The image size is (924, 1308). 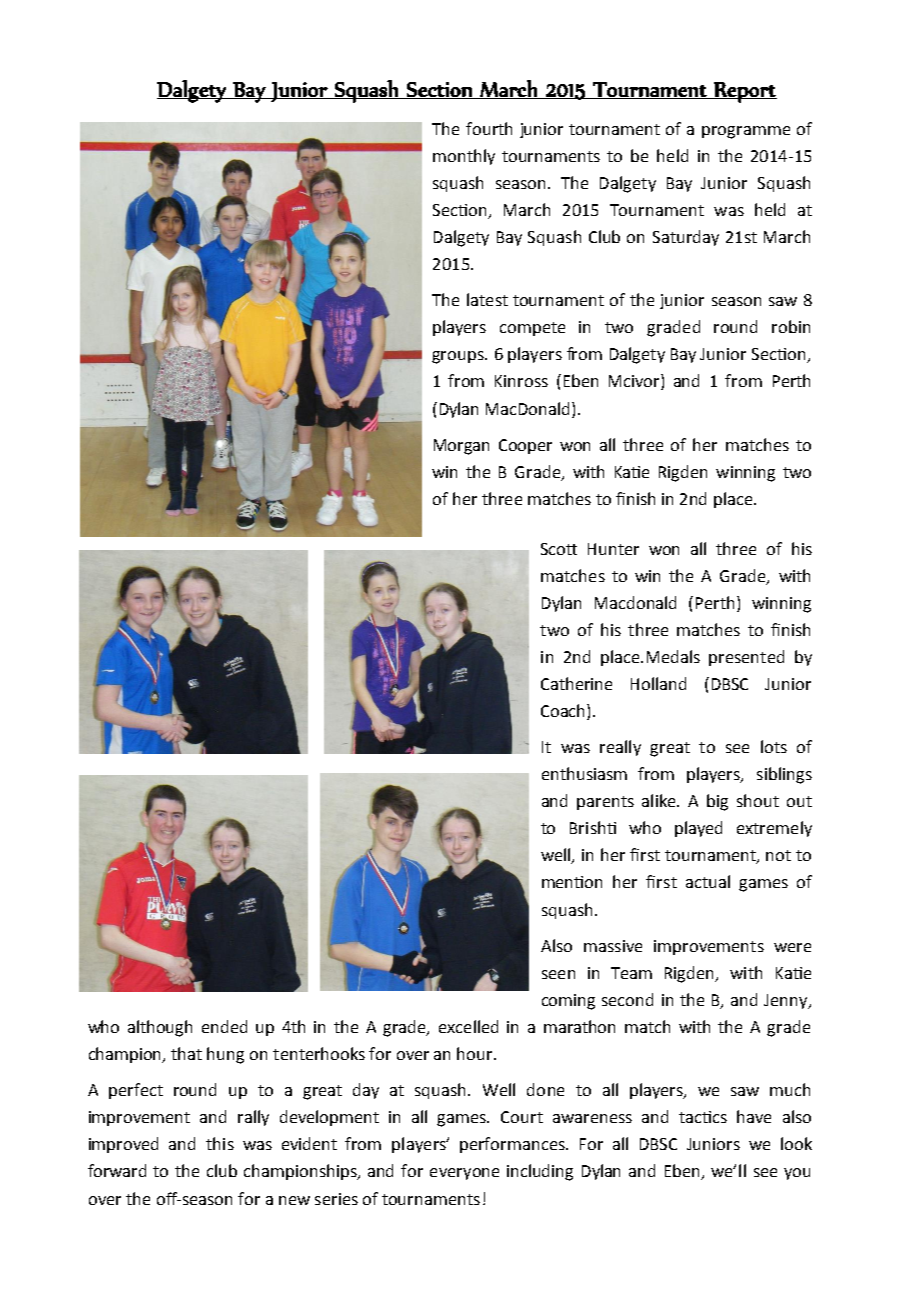 I want to click on Cooper, so click(x=525, y=446).
